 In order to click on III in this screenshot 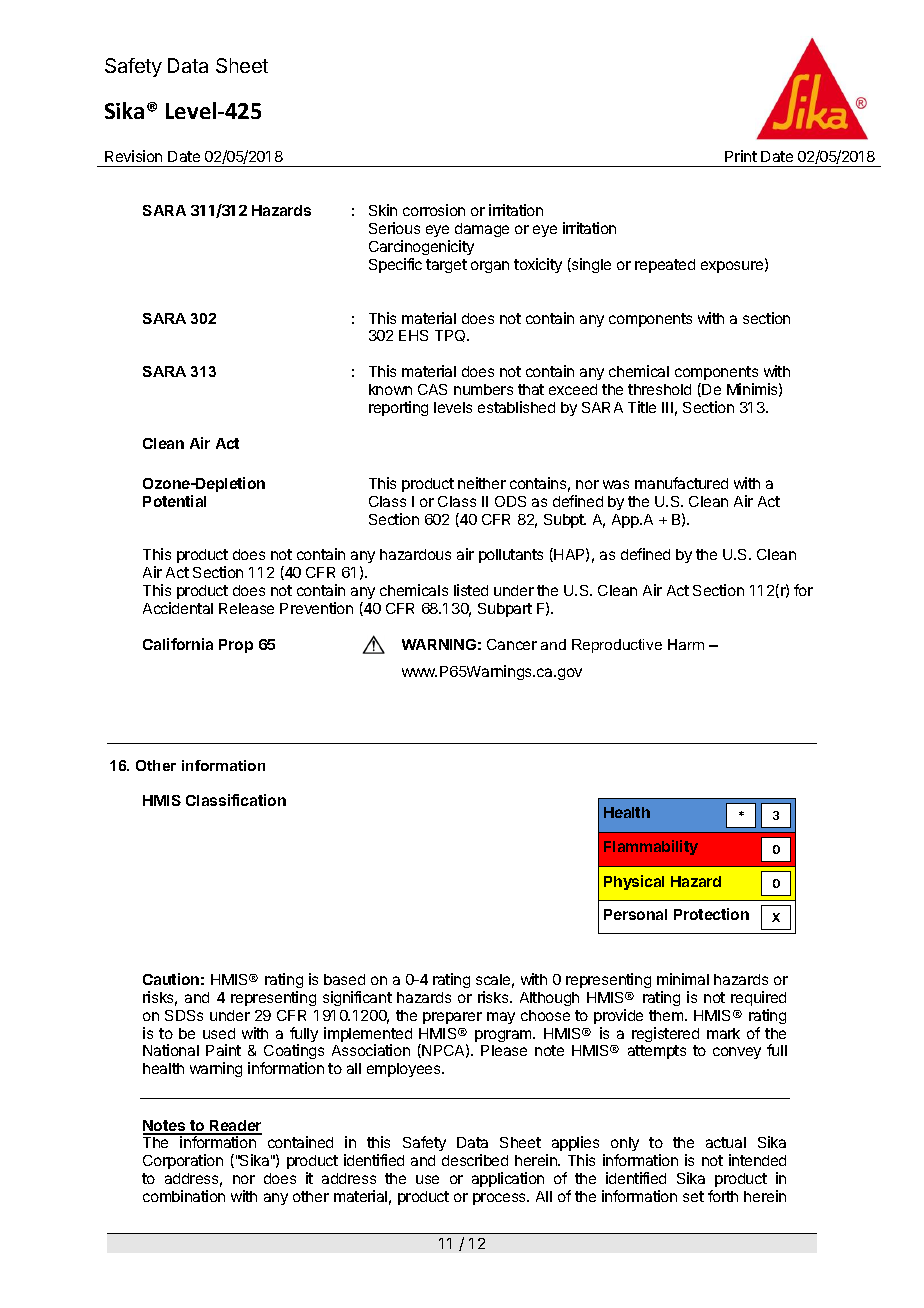, I will do `click(667, 407)`.
